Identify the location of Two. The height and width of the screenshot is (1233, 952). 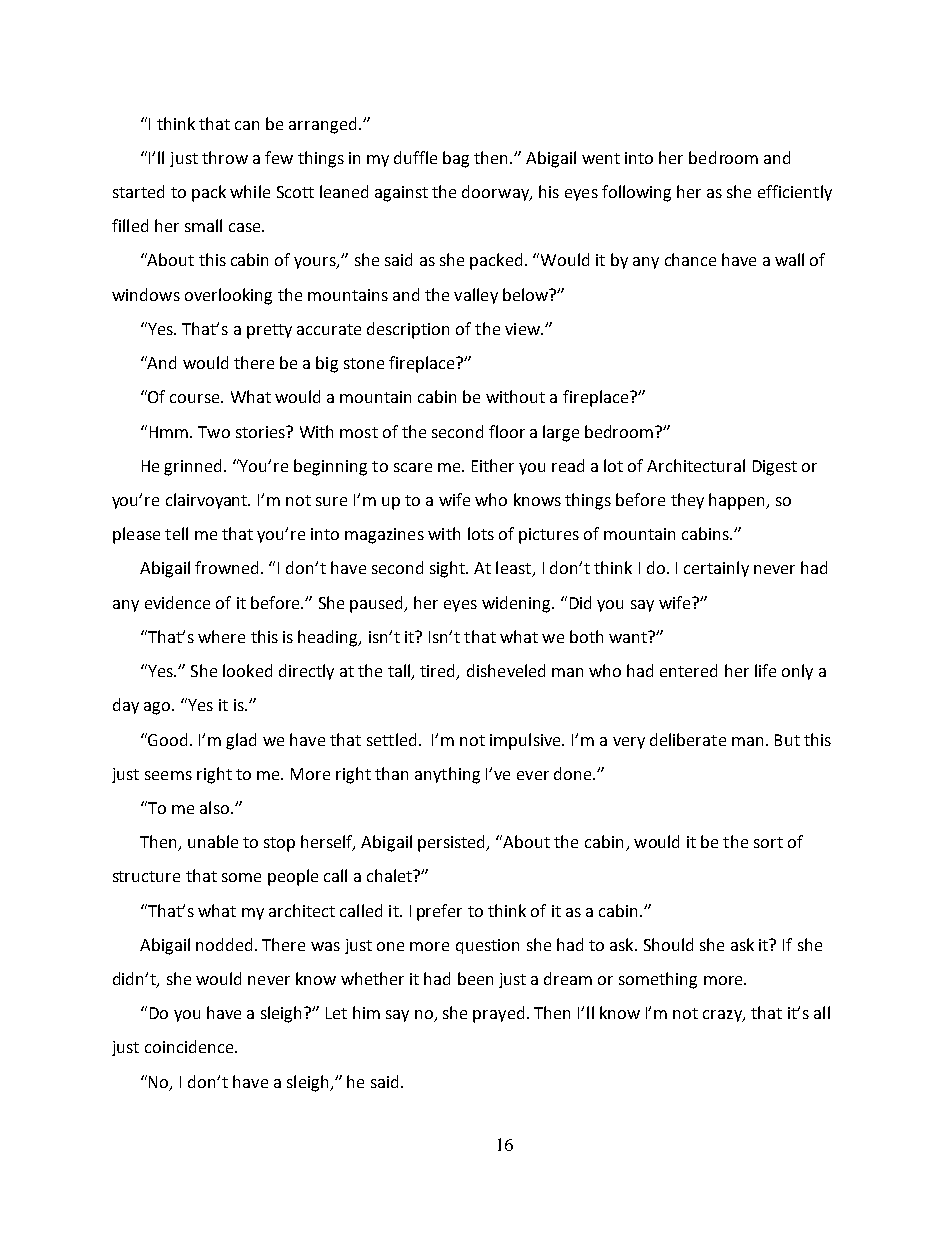
(214, 432).
